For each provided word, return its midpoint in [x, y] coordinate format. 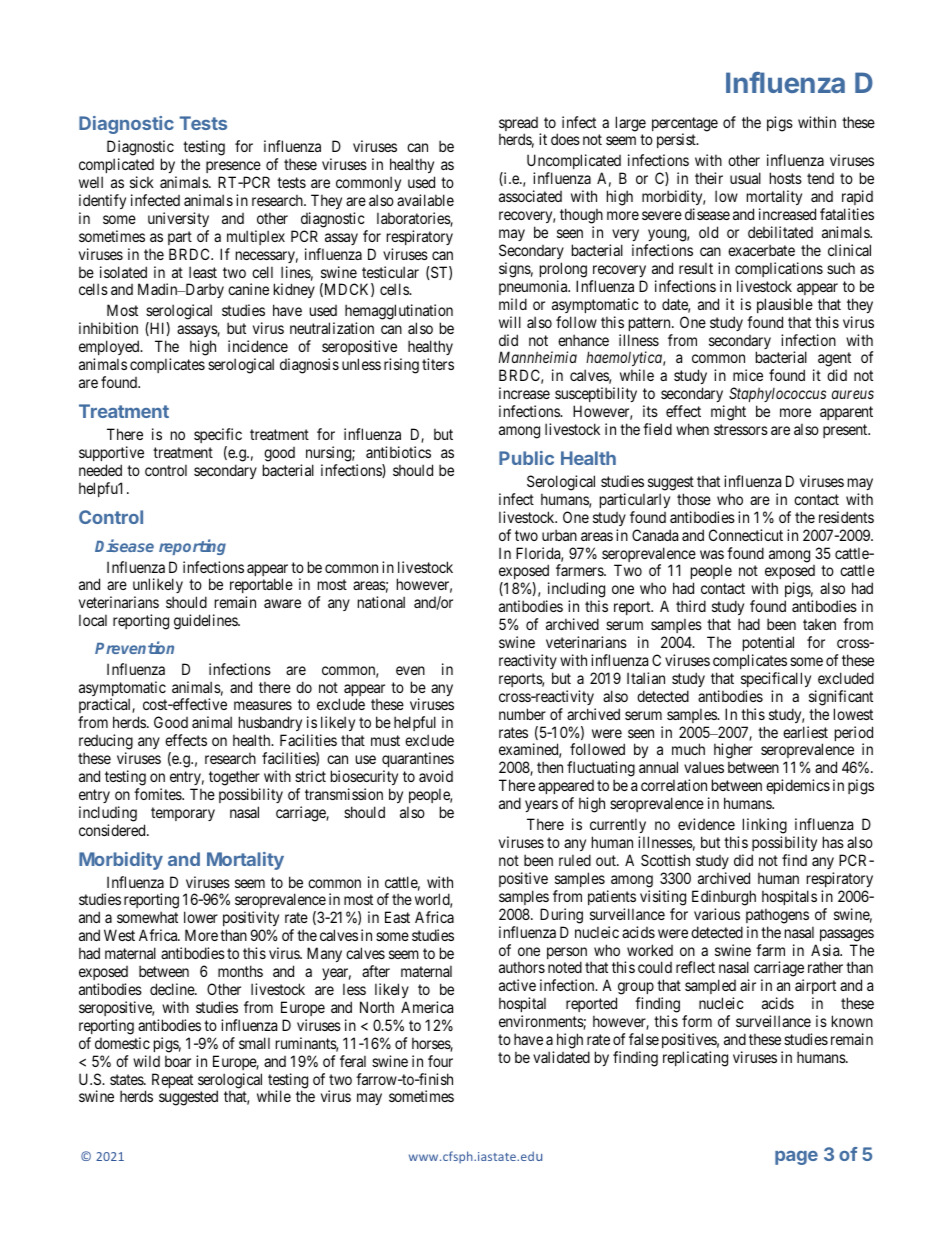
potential [768, 643]
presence [233, 167]
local [93, 620]
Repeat [172, 1080]
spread [518, 125]
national [381, 602]
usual [745, 178]
